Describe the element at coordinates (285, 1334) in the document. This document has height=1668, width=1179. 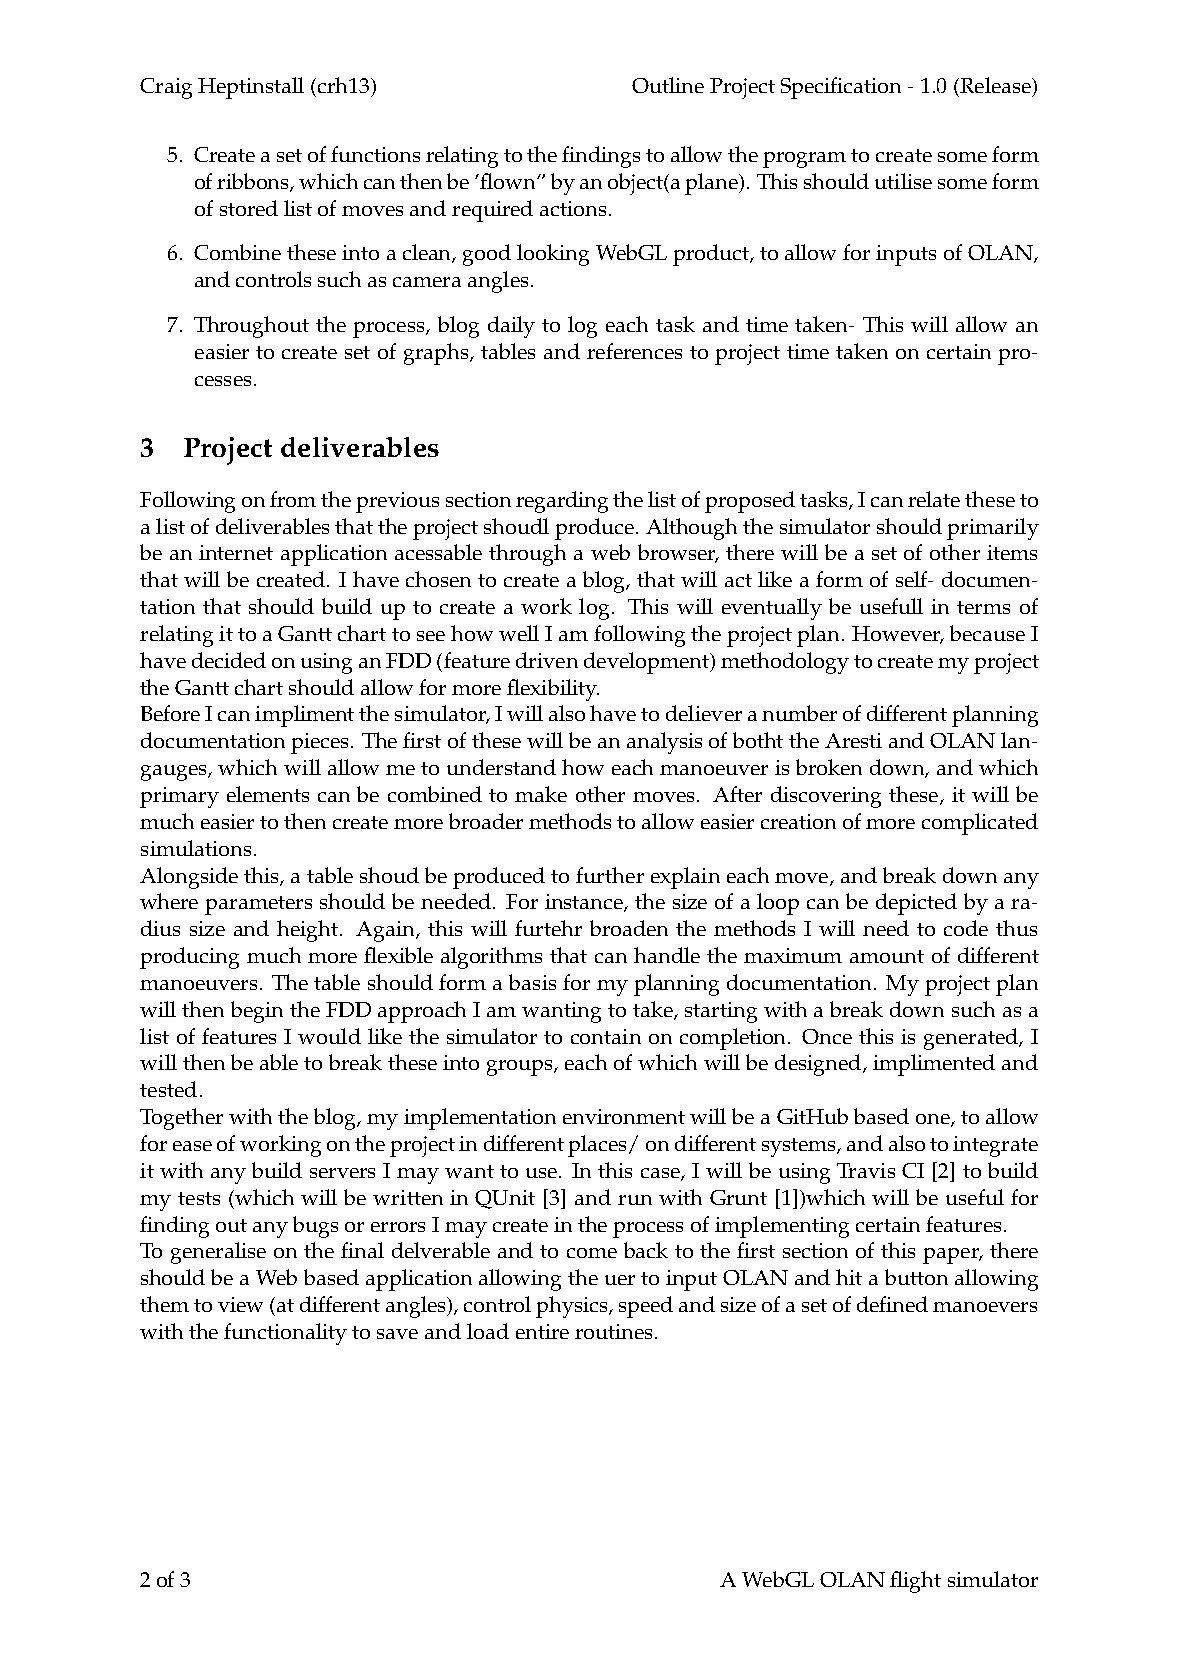
I see `functionality` at that location.
